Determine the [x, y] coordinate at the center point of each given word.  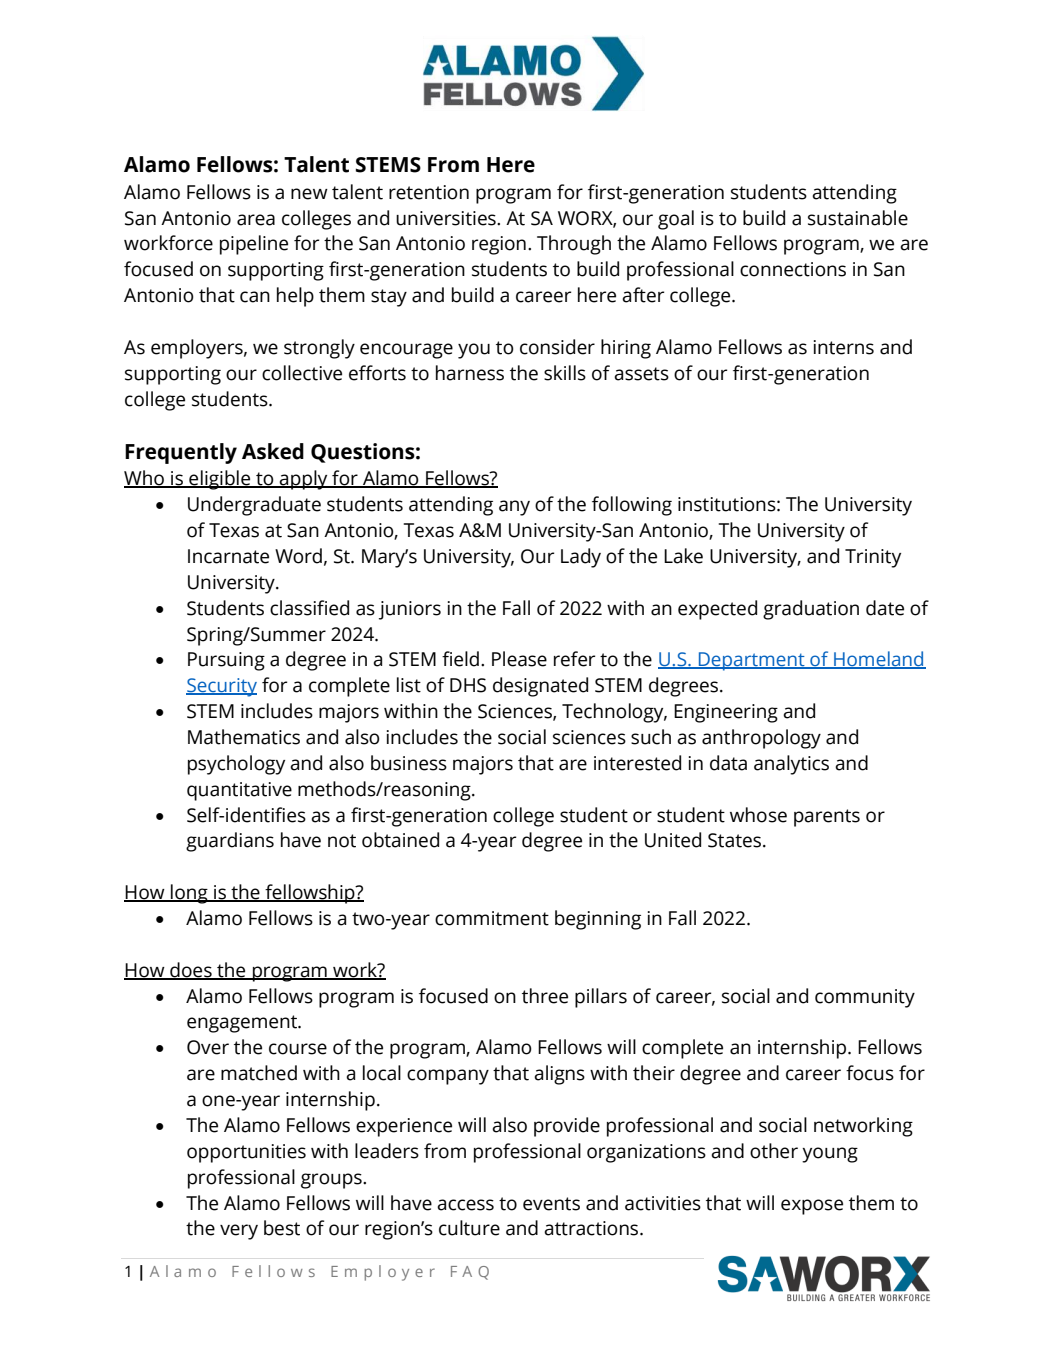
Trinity [873, 558]
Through [574, 245]
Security [221, 687]
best [282, 1228]
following [632, 506]
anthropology [761, 739]
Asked [273, 451]
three [545, 996]
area [256, 220]
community [865, 998]
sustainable [858, 218]
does [191, 970]
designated [540, 687]
